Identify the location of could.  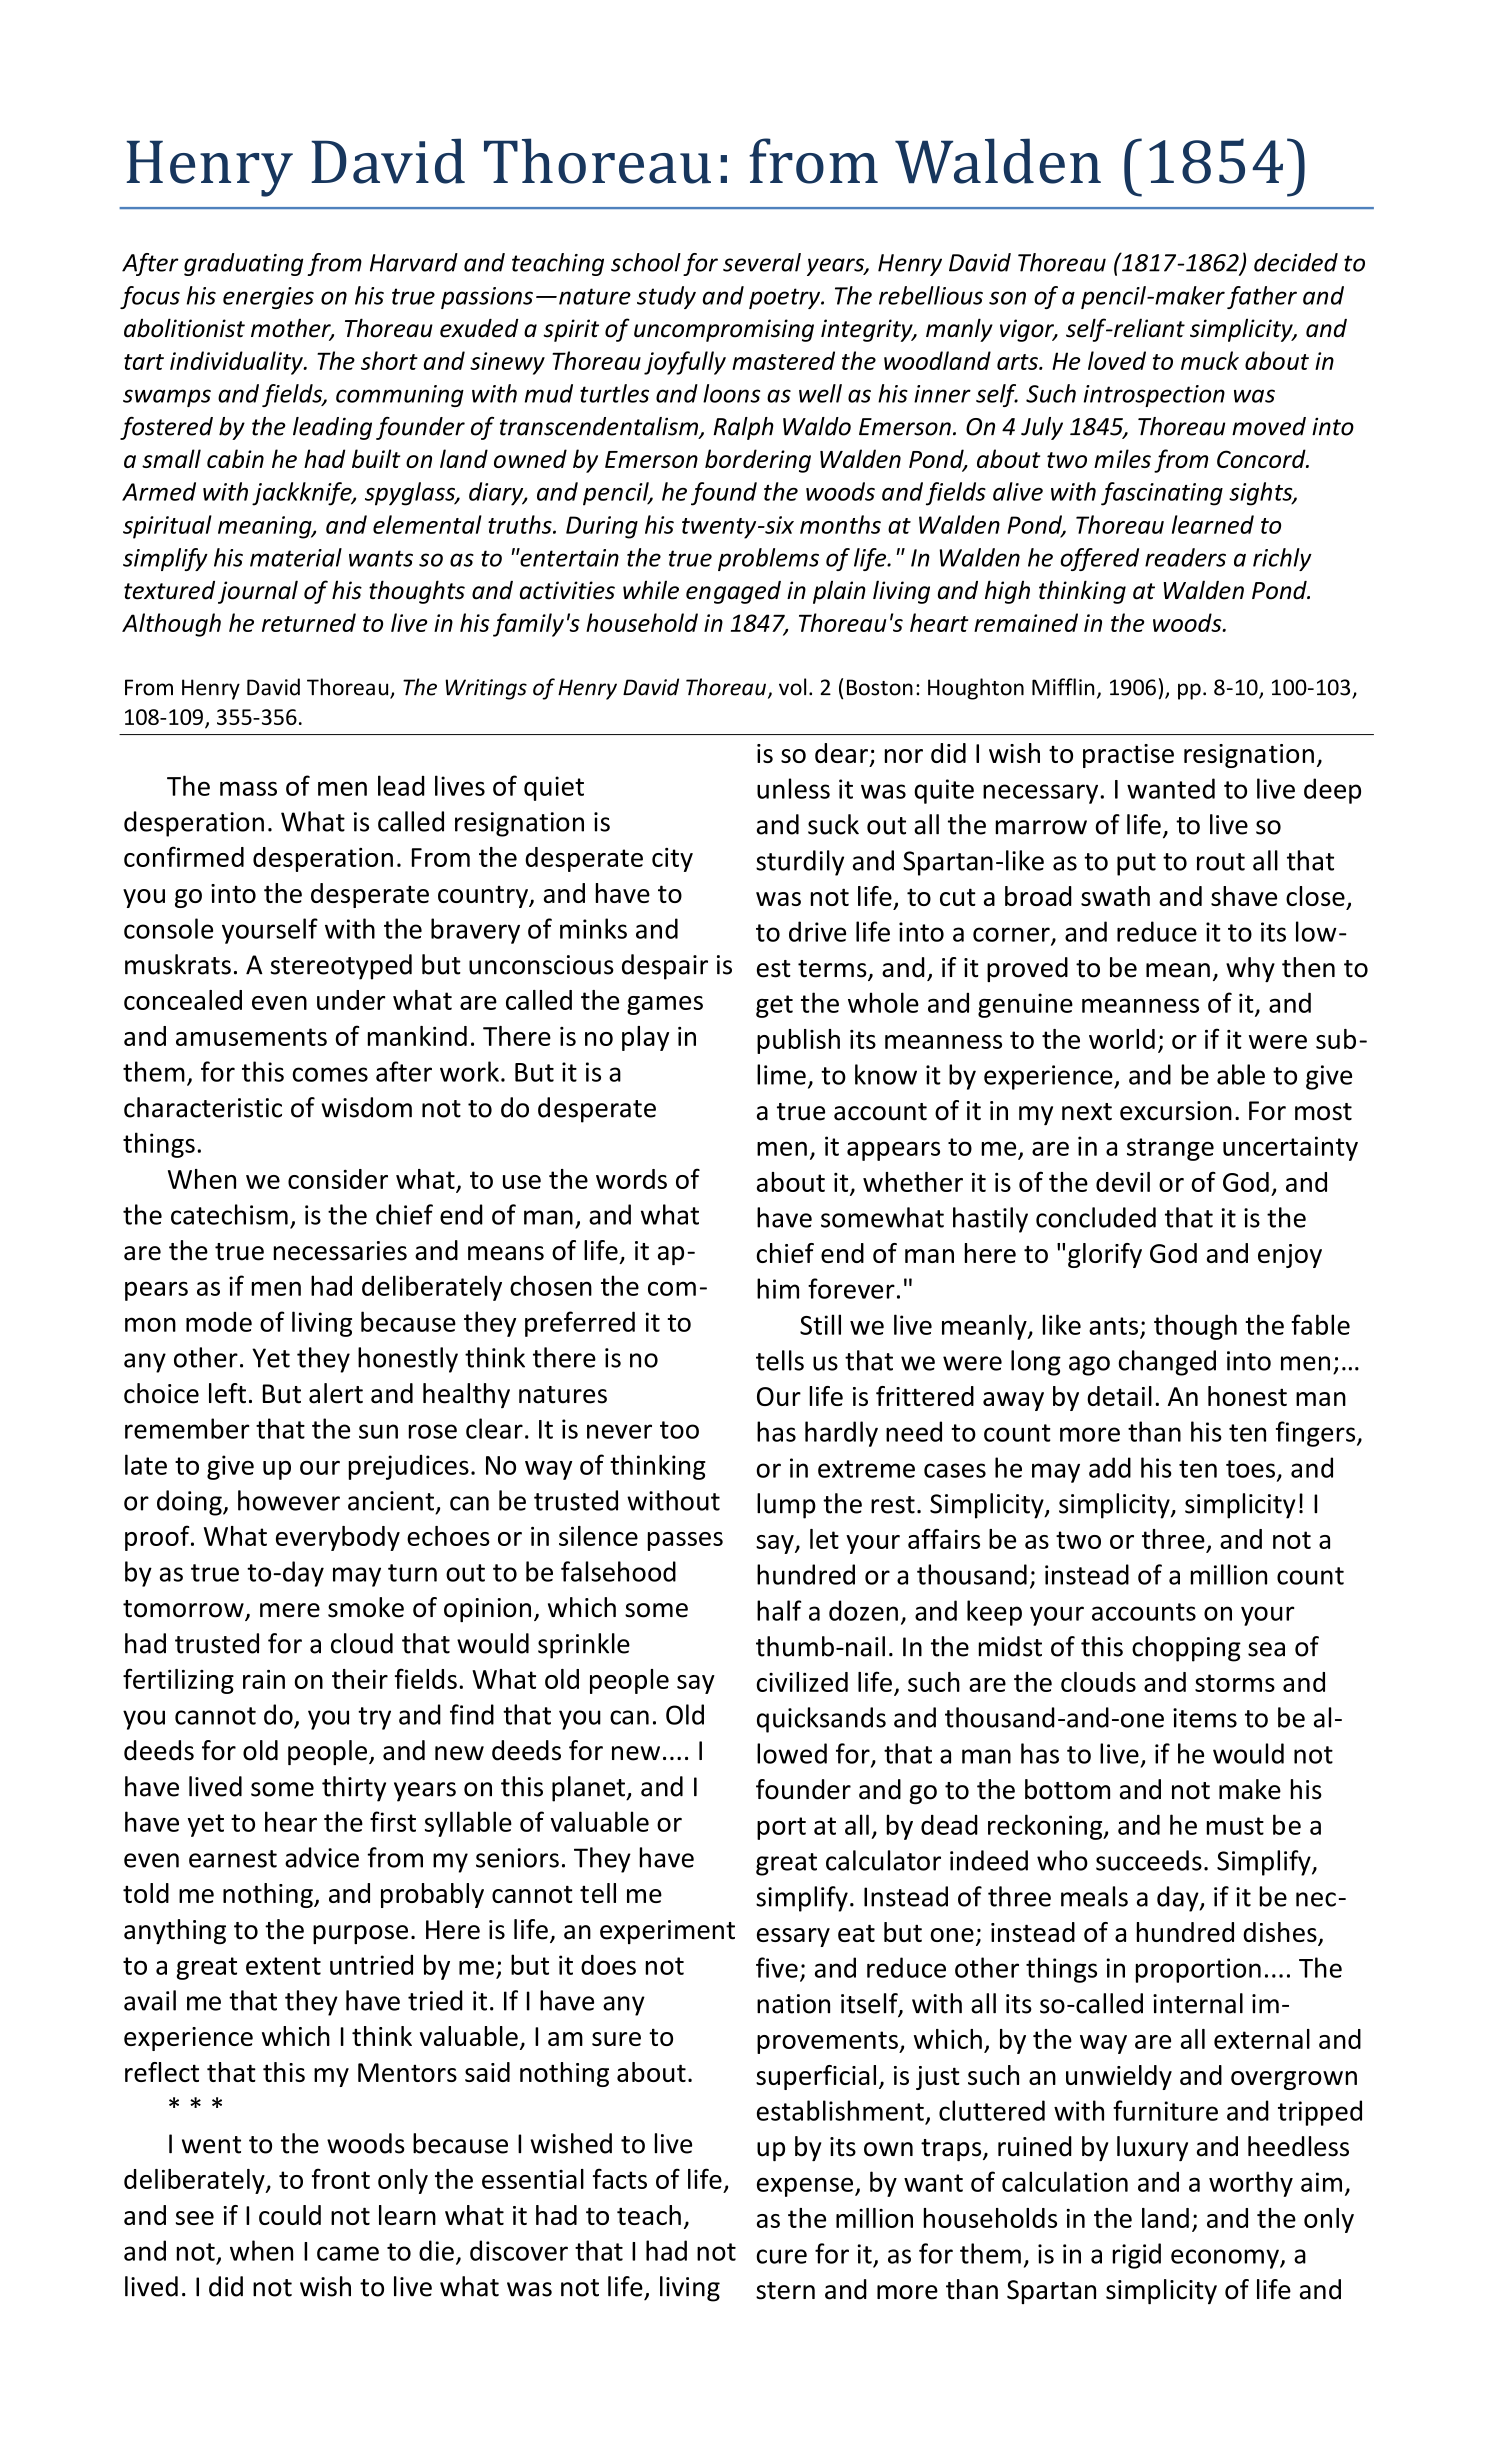
(290, 2215).
